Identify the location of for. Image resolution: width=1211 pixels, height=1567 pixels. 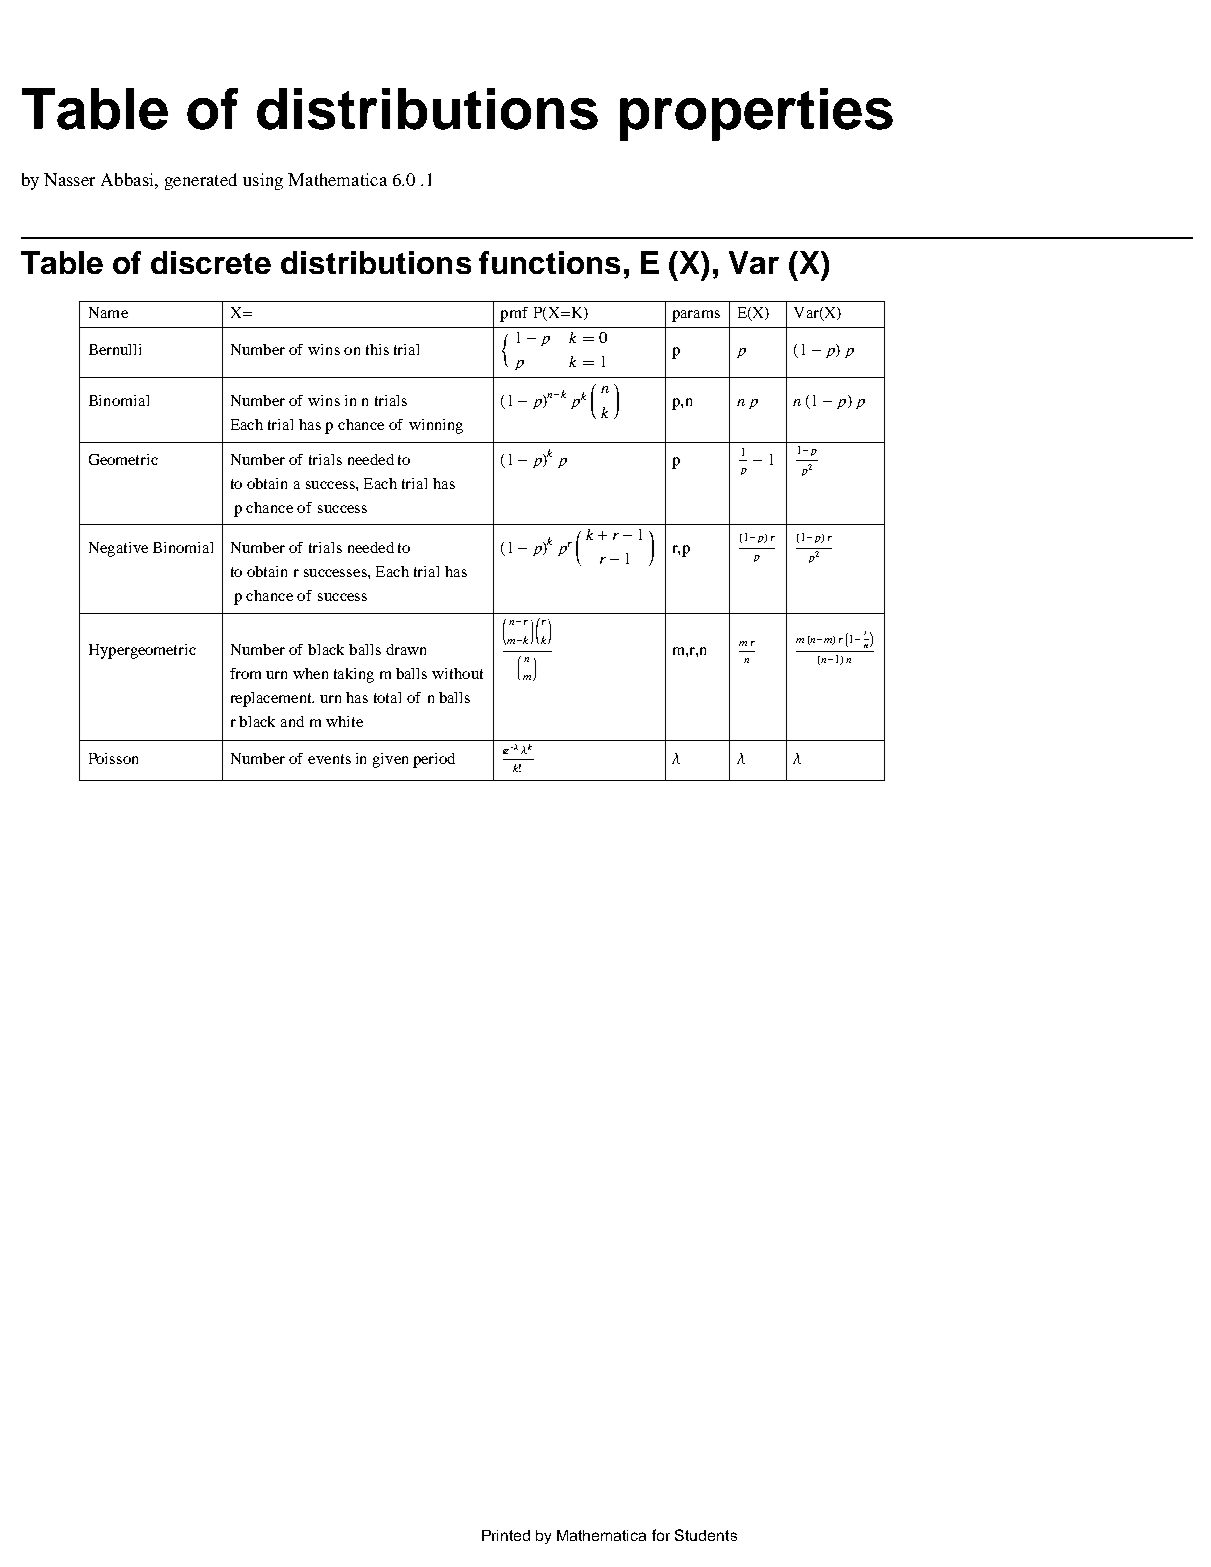
(661, 1535).
